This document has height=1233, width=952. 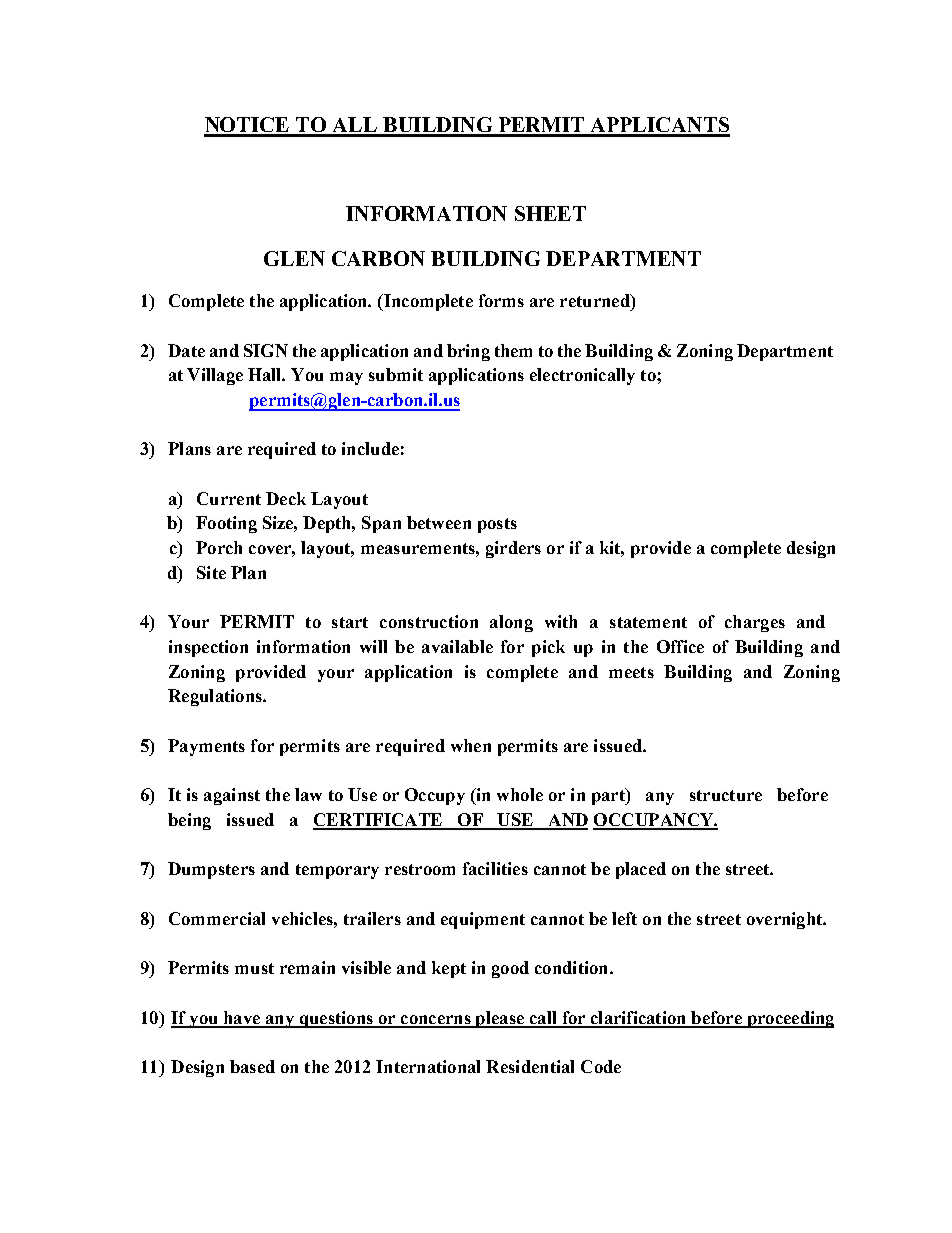 What do you see at coordinates (495, 868) in the document?
I see `facilities` at bounding box center [495, 868].
